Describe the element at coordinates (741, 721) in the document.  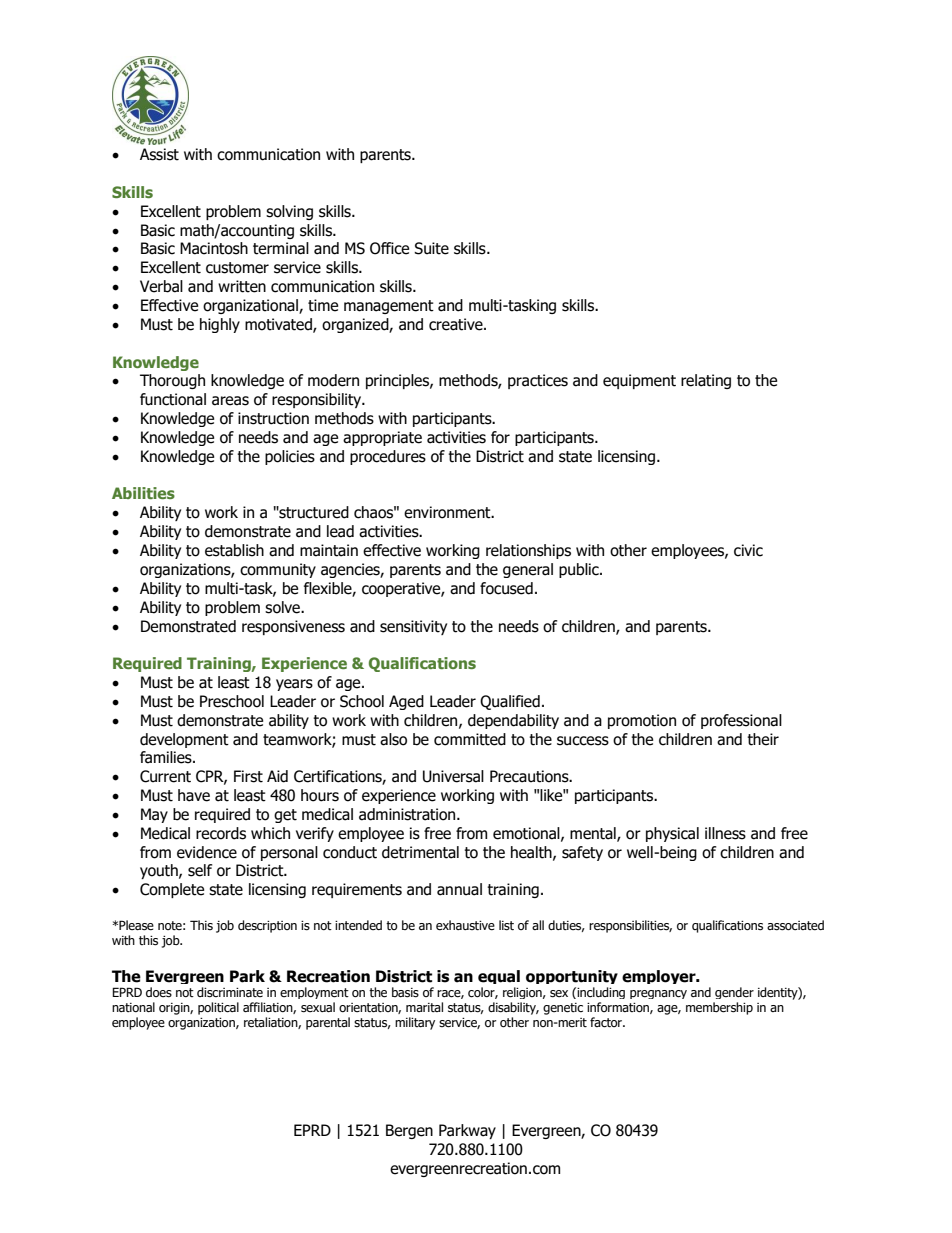
I see `professional` at that location.
